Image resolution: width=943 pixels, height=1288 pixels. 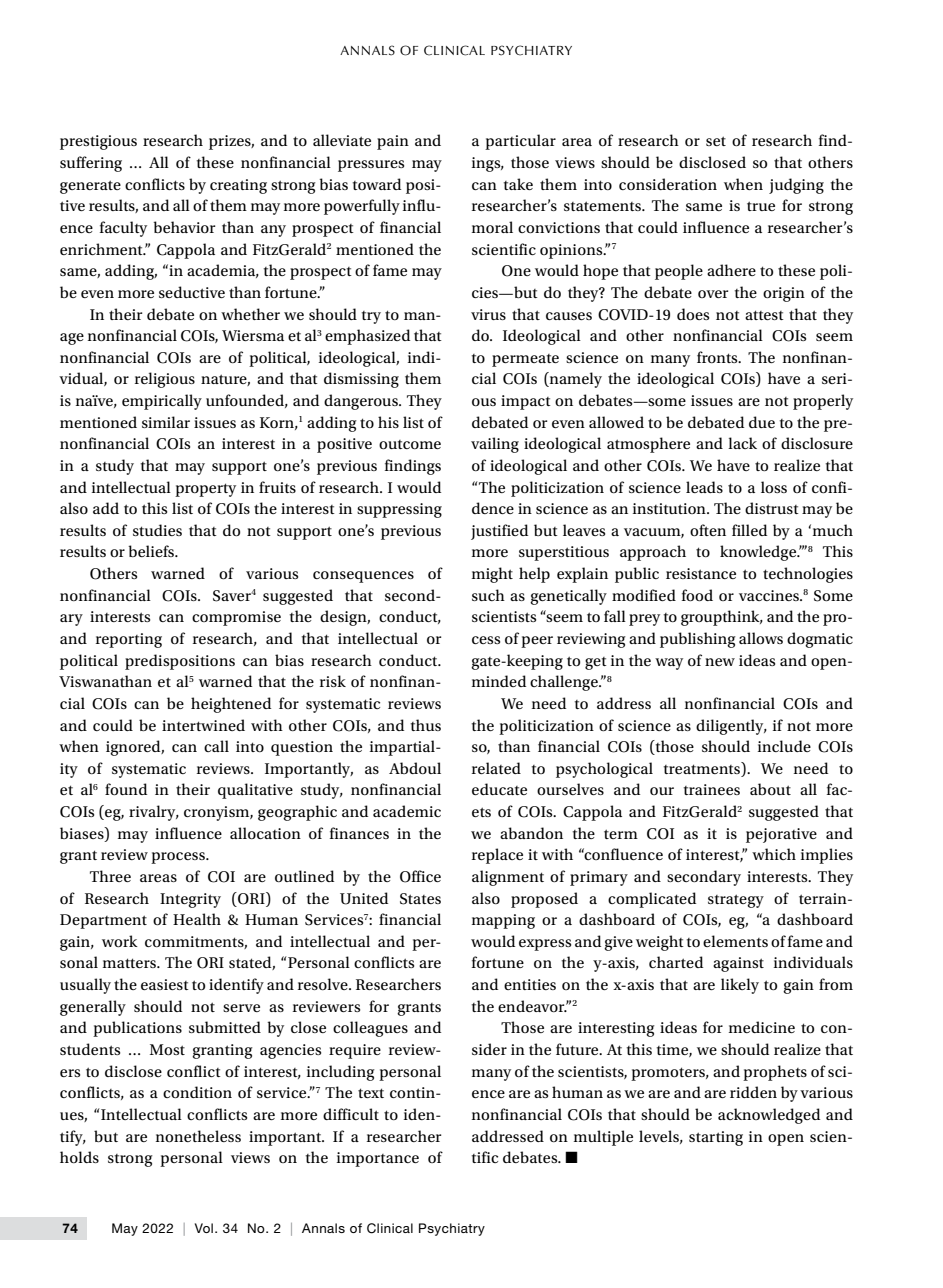 What do you see at coordinates (420, 899) in the screenshot?
I see `States` at bounding box center [420, 899].
